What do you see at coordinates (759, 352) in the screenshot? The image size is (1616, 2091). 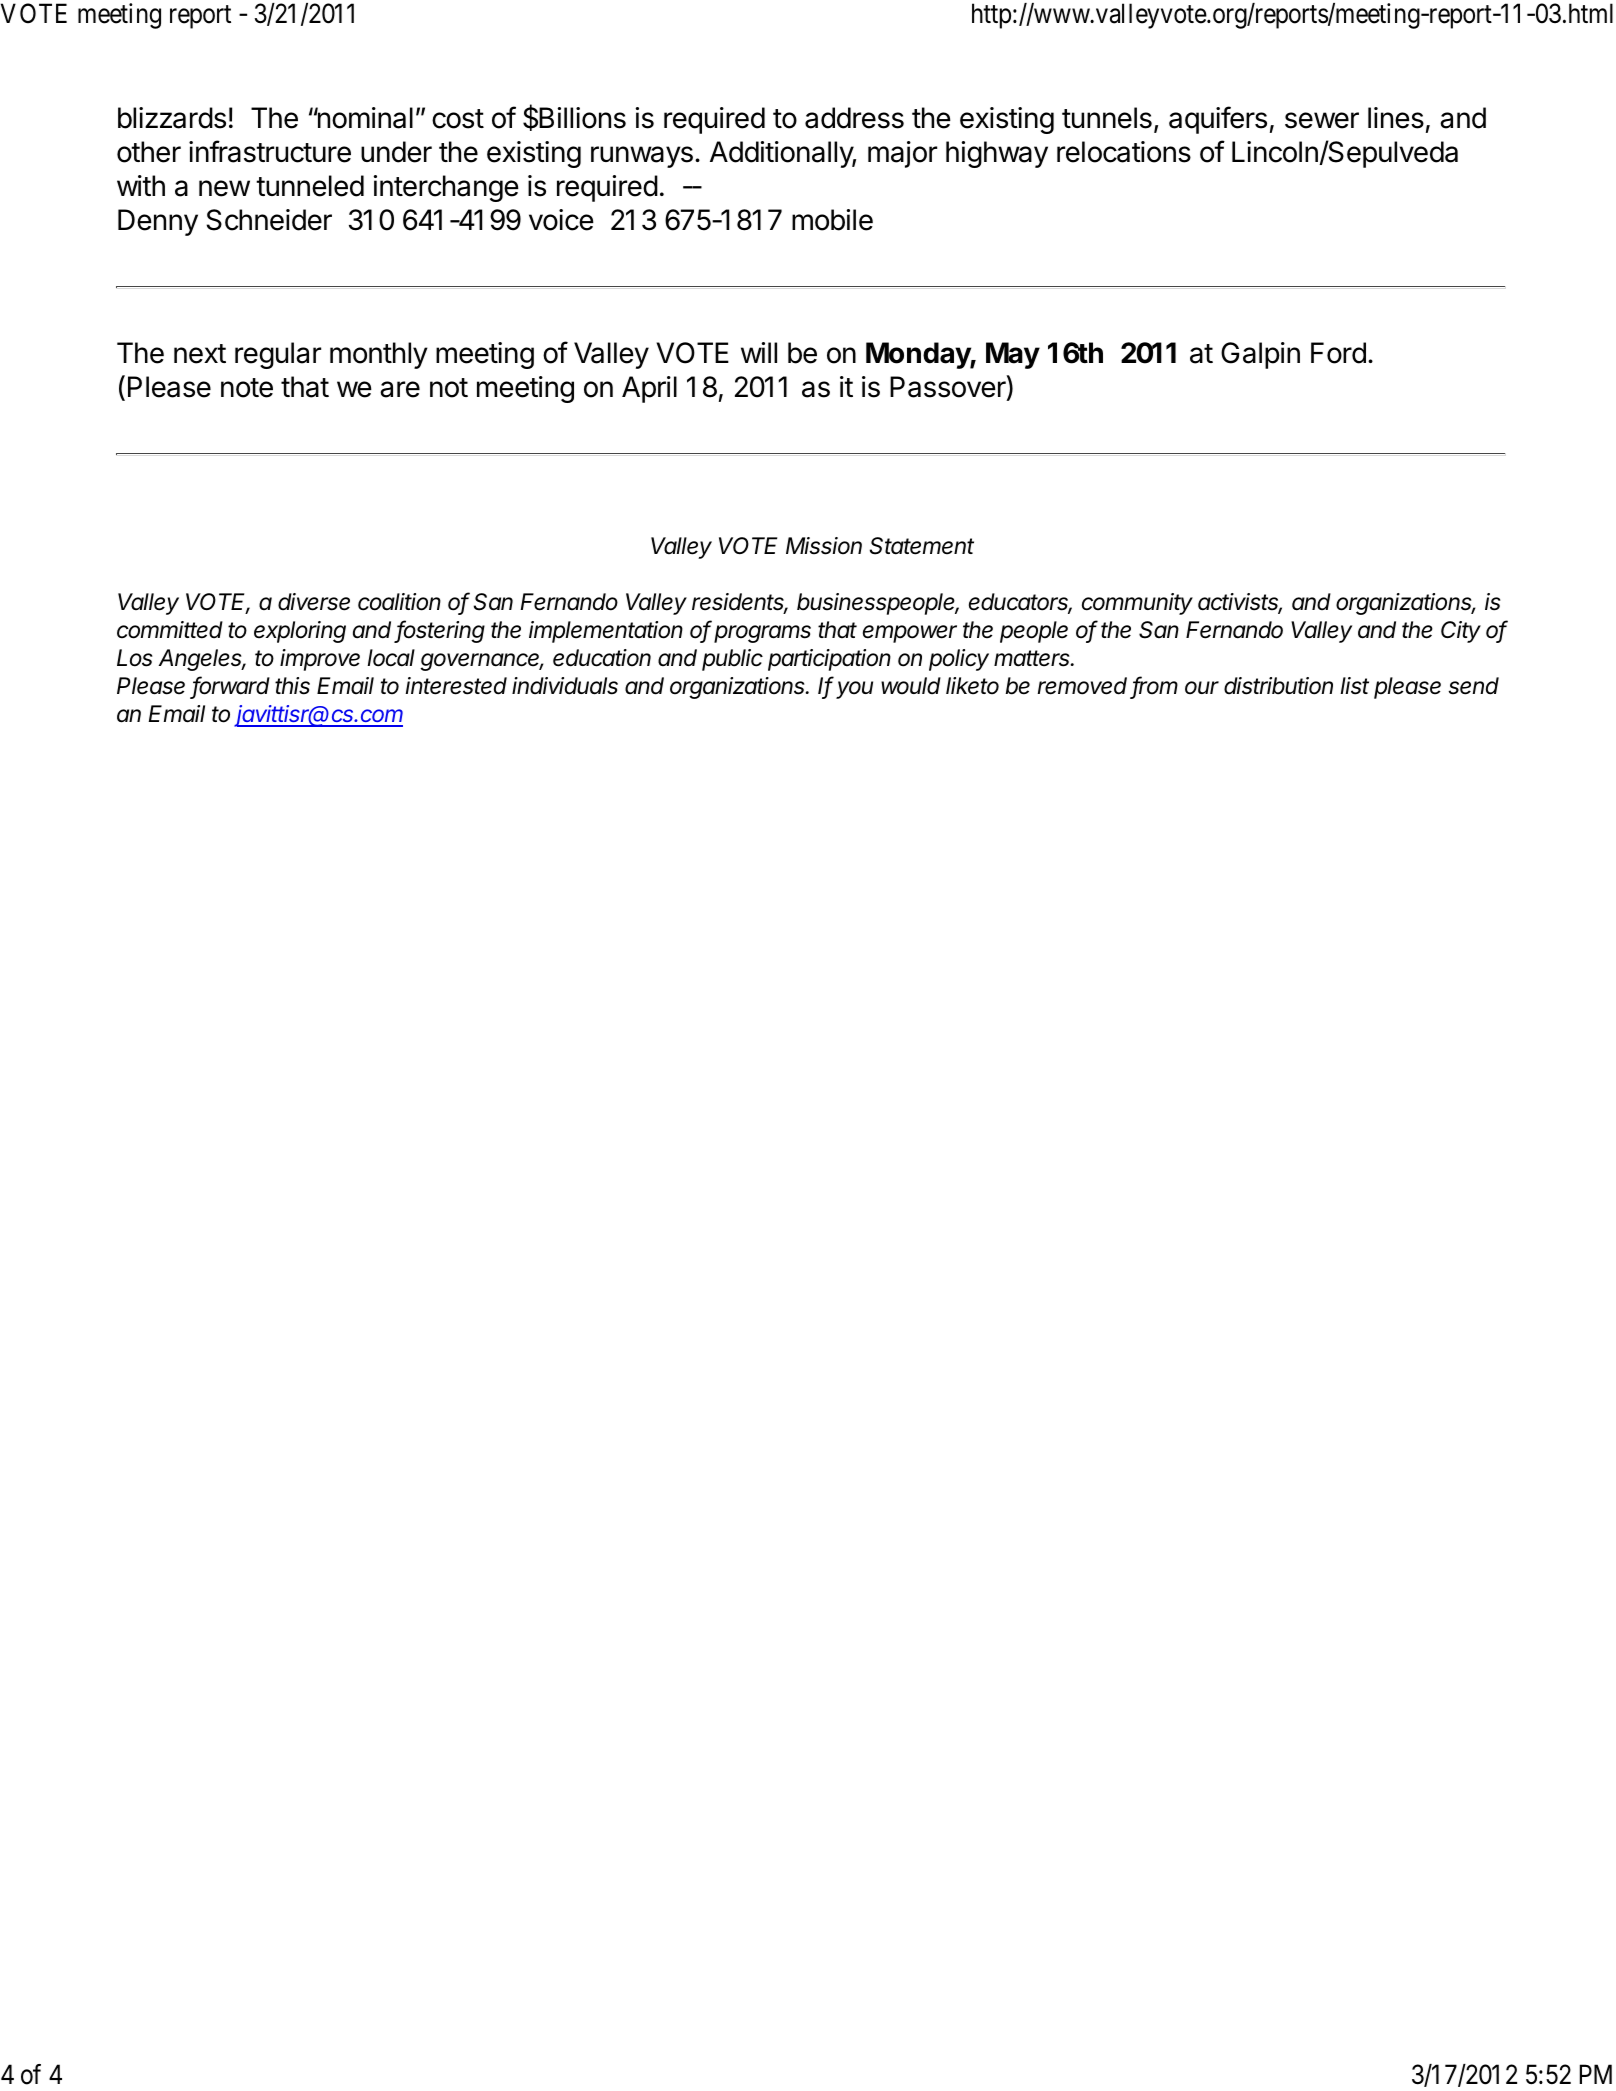 I see `will` at bounding box center [759, 352].
